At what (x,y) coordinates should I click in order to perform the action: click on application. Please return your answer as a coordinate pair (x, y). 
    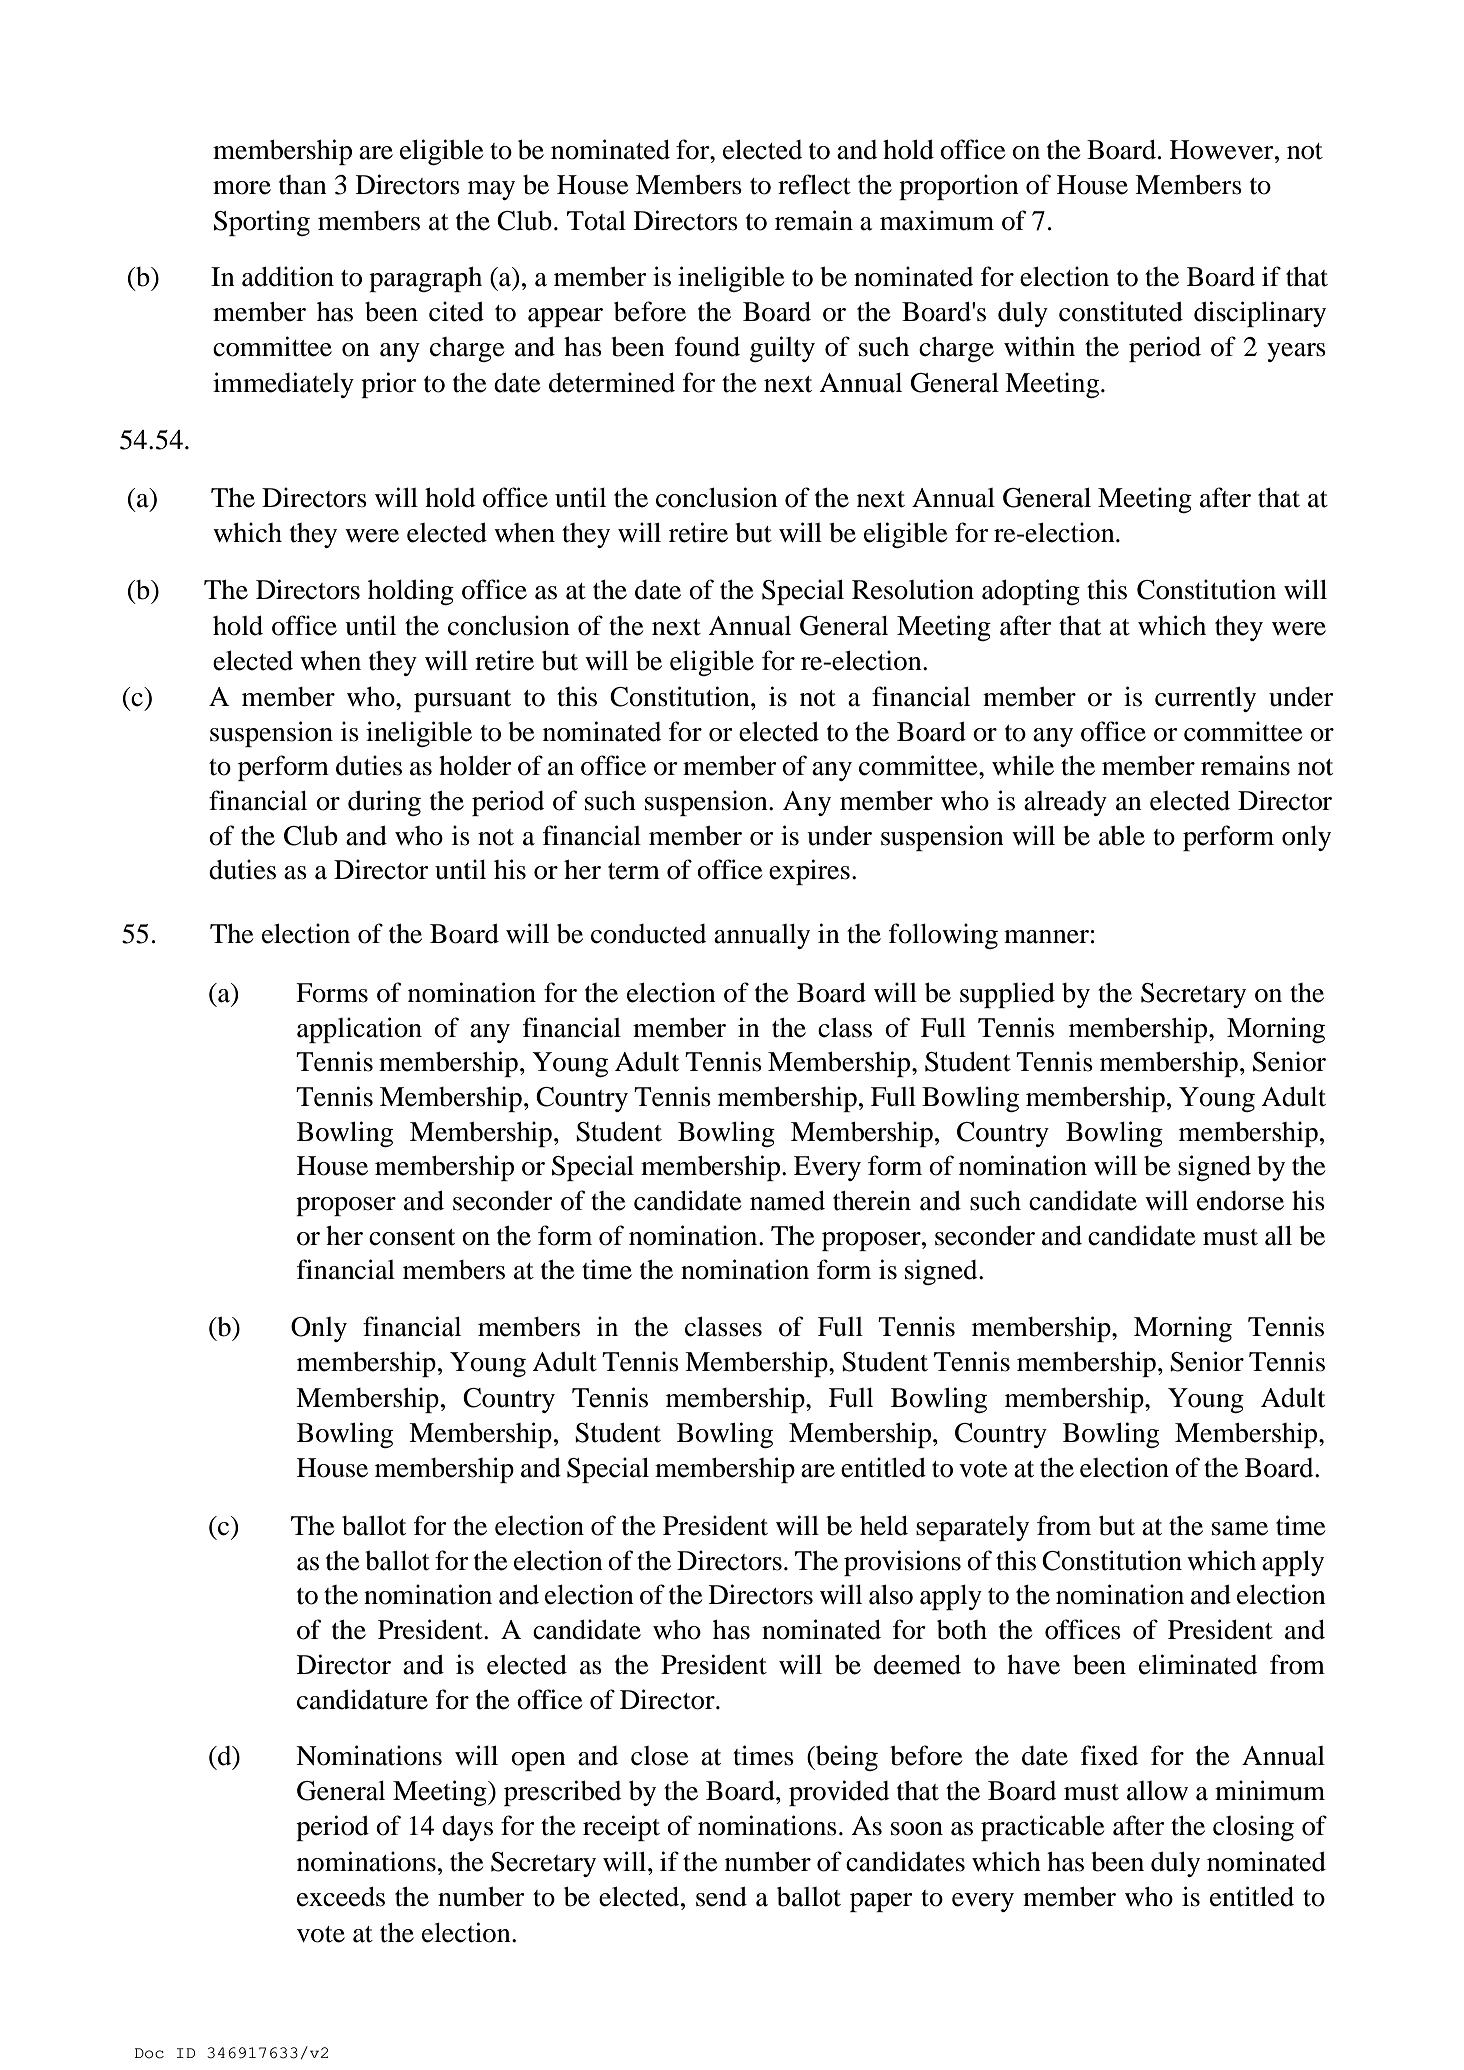
    Looking at the image, I should click on (359, 1030).
